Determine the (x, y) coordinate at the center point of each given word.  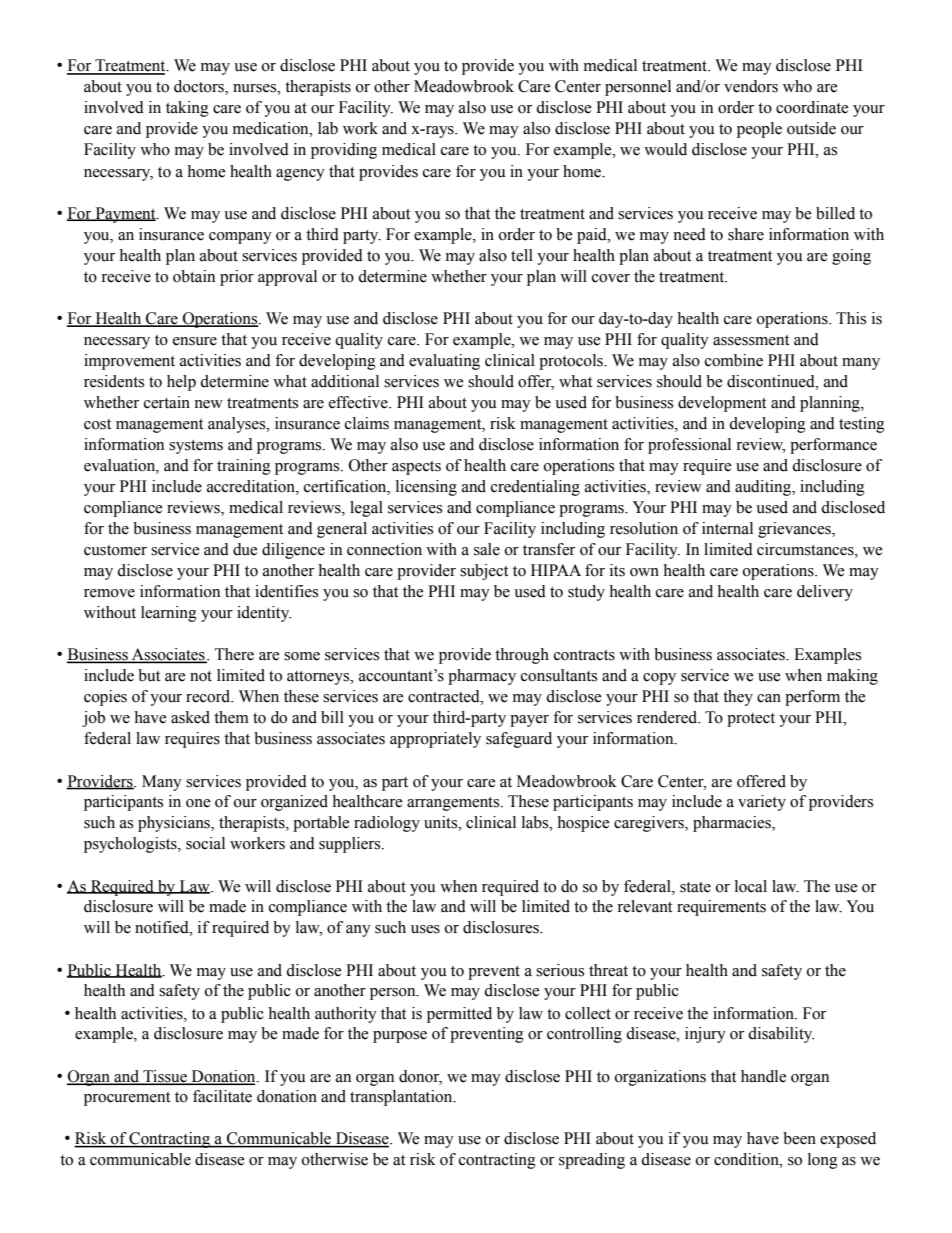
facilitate (222, 1096)
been (799, 1138)
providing (344, 151)
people (759, 130)
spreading (592, 1161)
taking (187, 109)
